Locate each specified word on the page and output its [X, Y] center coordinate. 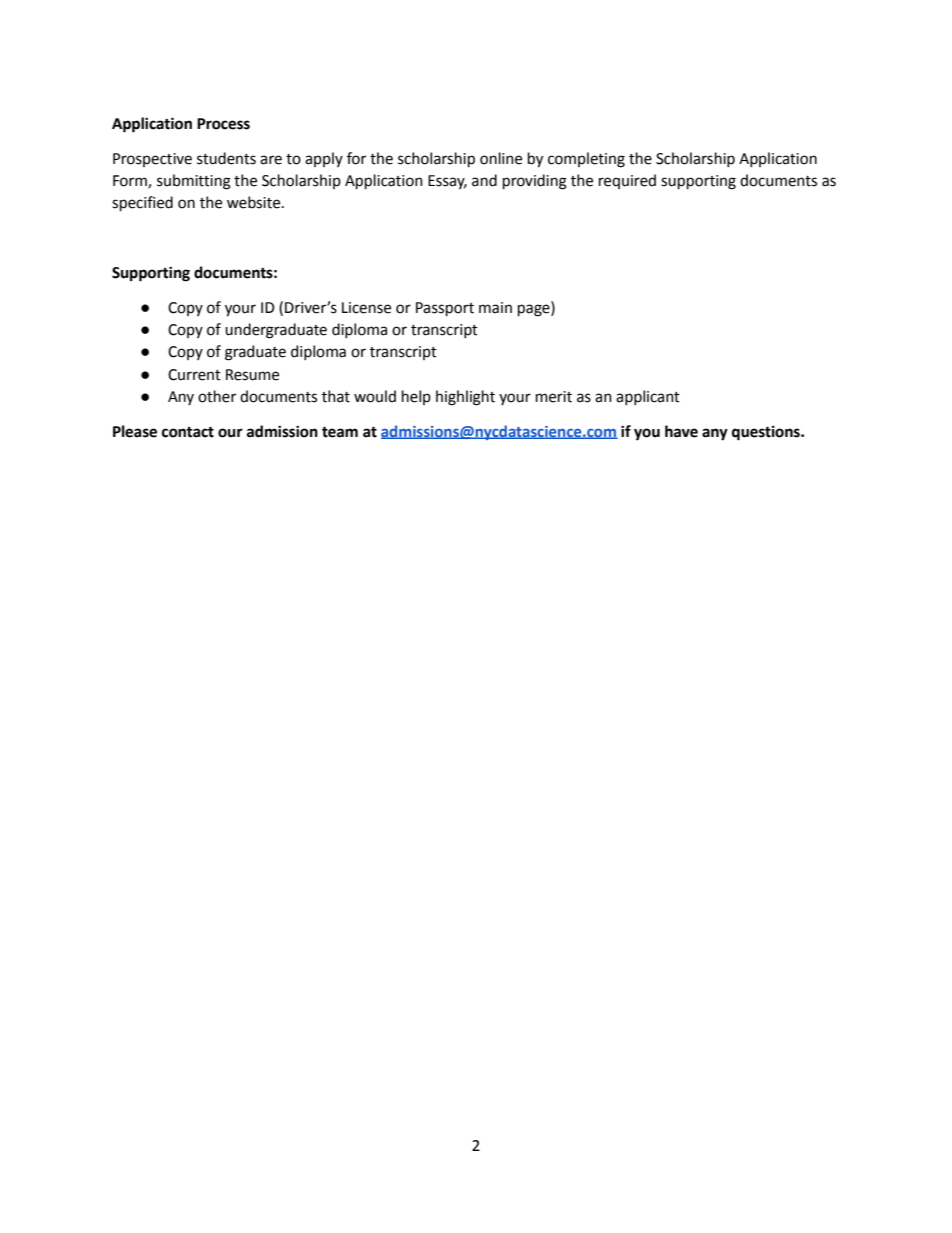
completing [586, 160]
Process [223, 124]
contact [188, 432]
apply [324, 159]
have [681, 431]
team [340, 432]
